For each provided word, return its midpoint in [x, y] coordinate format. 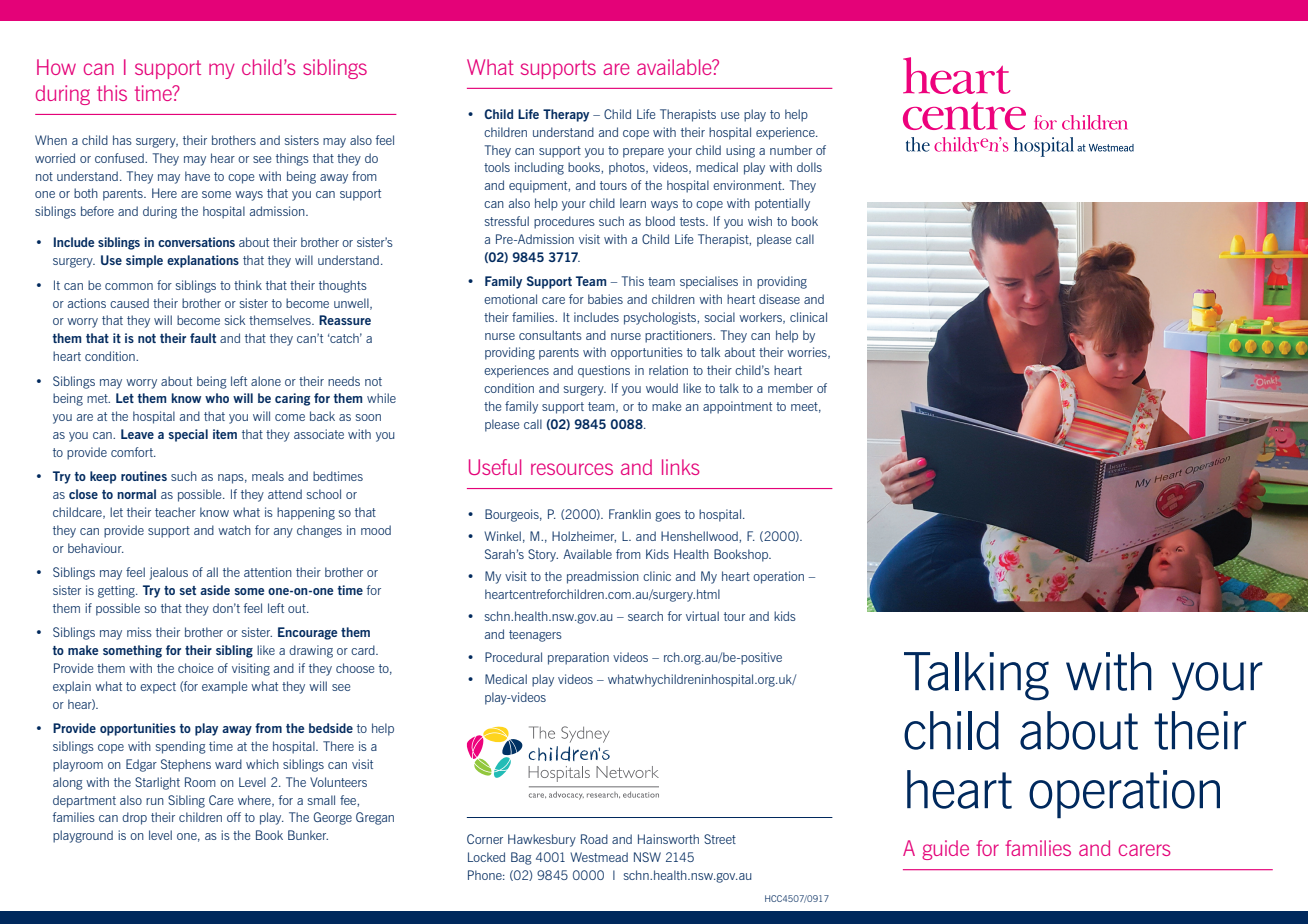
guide [945, 850]
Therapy [566, 115]
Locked [486, 857]
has [122, 140]
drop [134, 818]
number [791, 150]
